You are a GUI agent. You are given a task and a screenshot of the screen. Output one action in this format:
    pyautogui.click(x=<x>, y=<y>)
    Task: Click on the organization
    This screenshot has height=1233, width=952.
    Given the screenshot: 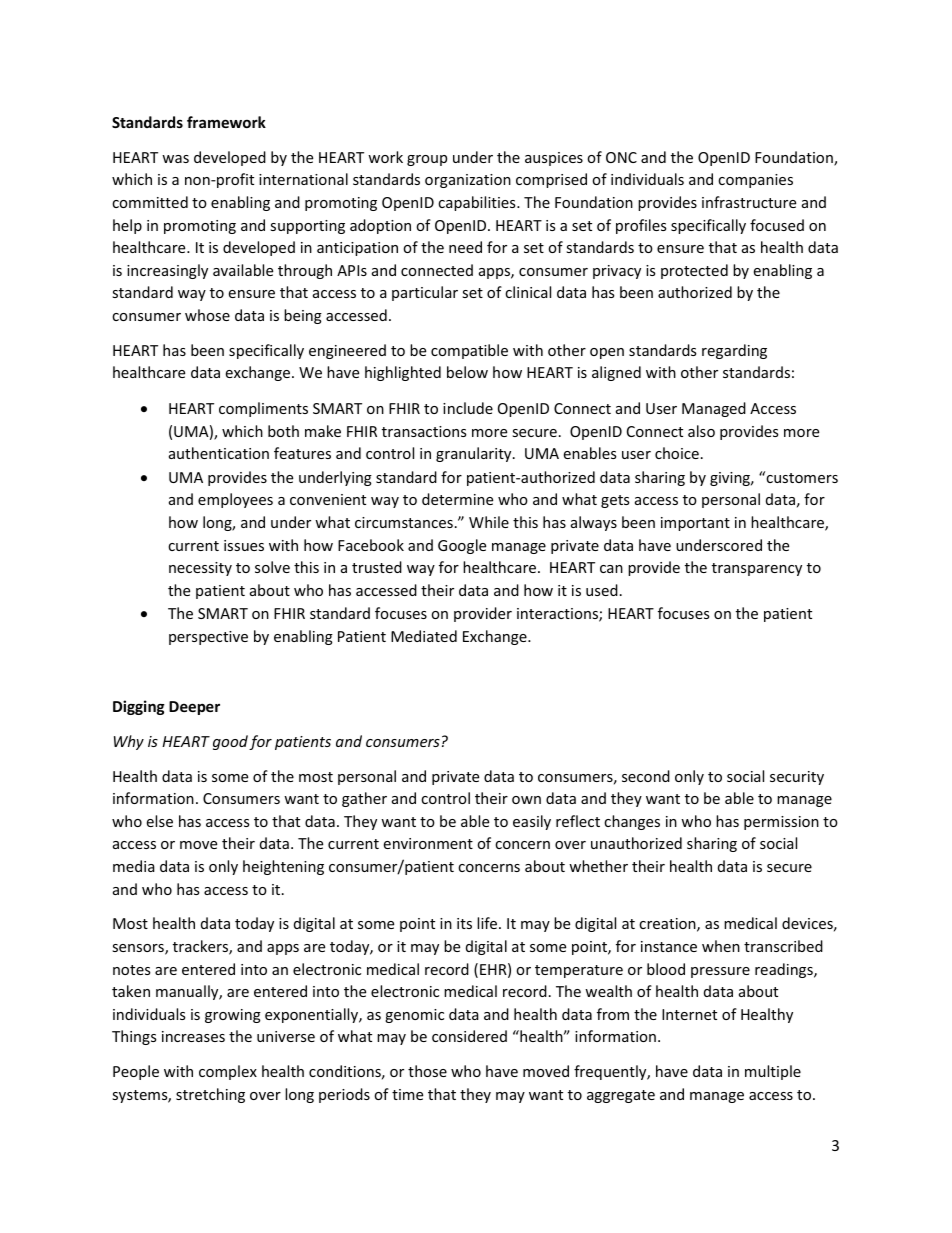 What is the action you would take?
    pyautogui.click(x=468, y=181)
